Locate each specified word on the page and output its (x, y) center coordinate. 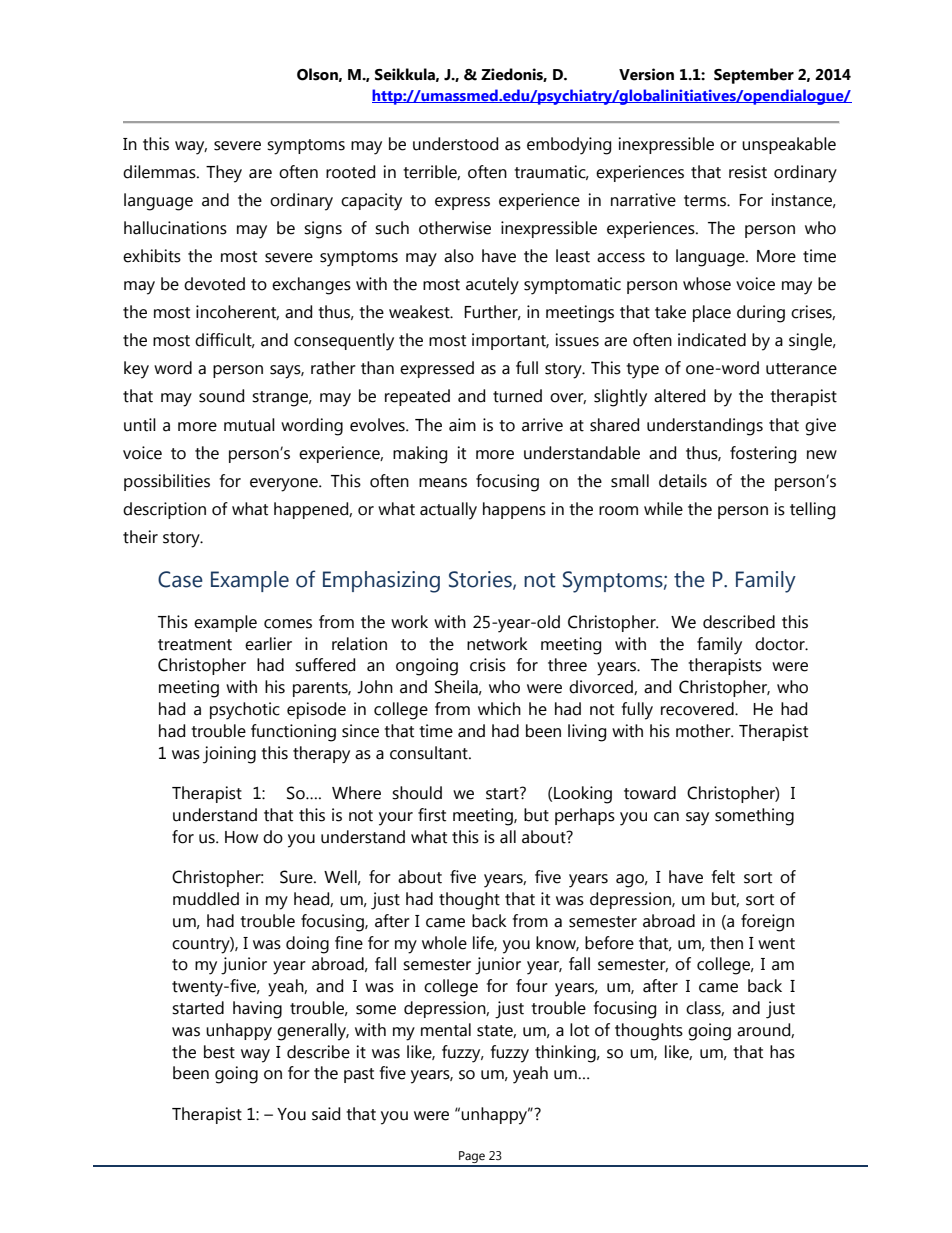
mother (704, 731)
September (754, 76)
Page (472, 1158)
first (432, 815)
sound (221, 396)
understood (455, 144)
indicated (712, 340)
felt (723, 877)
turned (517, 396)
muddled (206, 899)
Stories (481, 580)
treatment (195, 645)
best (219, 1052)
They (224, 174)
